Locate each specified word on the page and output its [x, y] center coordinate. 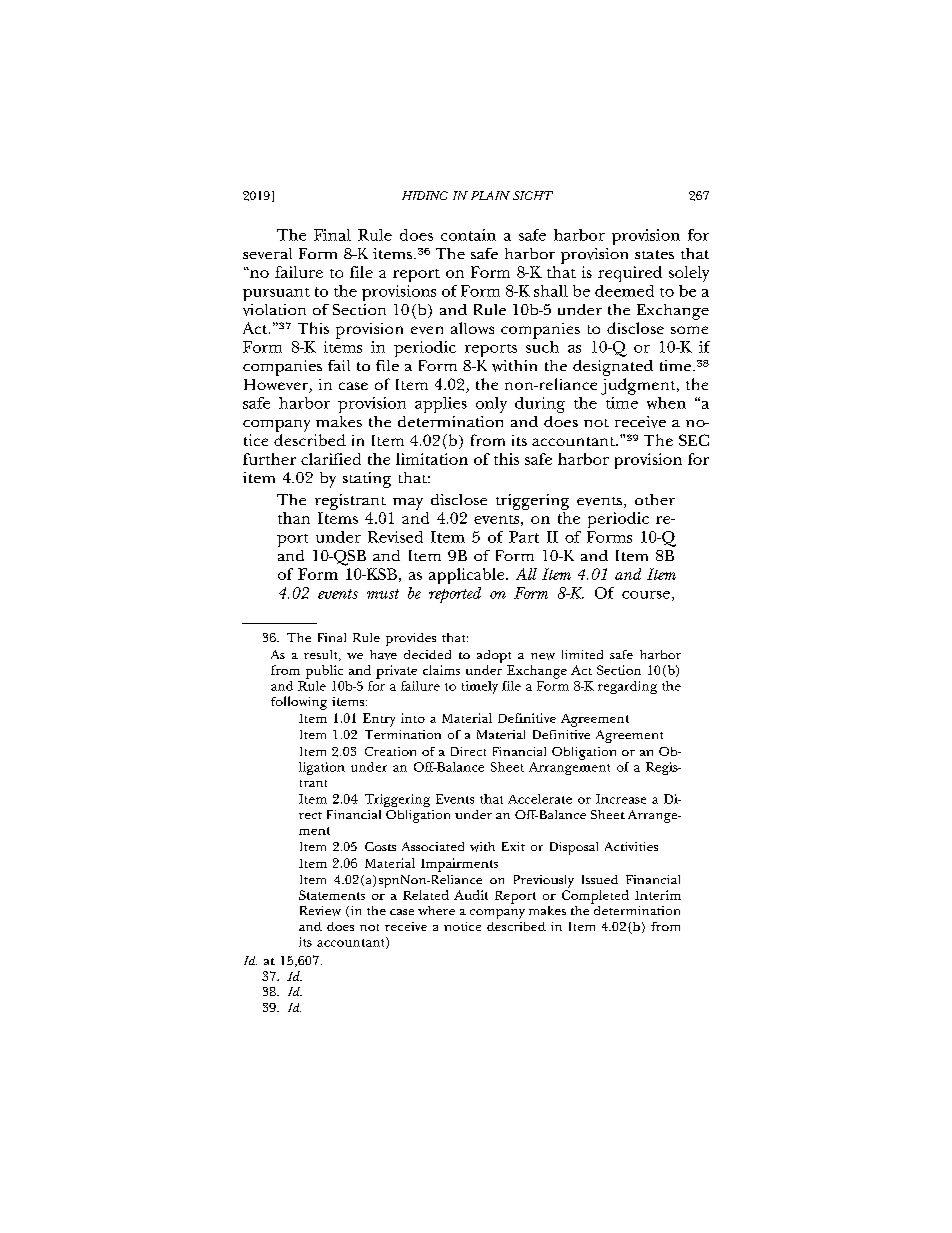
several [267, 253]
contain [468, 235]
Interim [658, 895]
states [654, 254]
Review [320, 911]
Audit [471, 895]
